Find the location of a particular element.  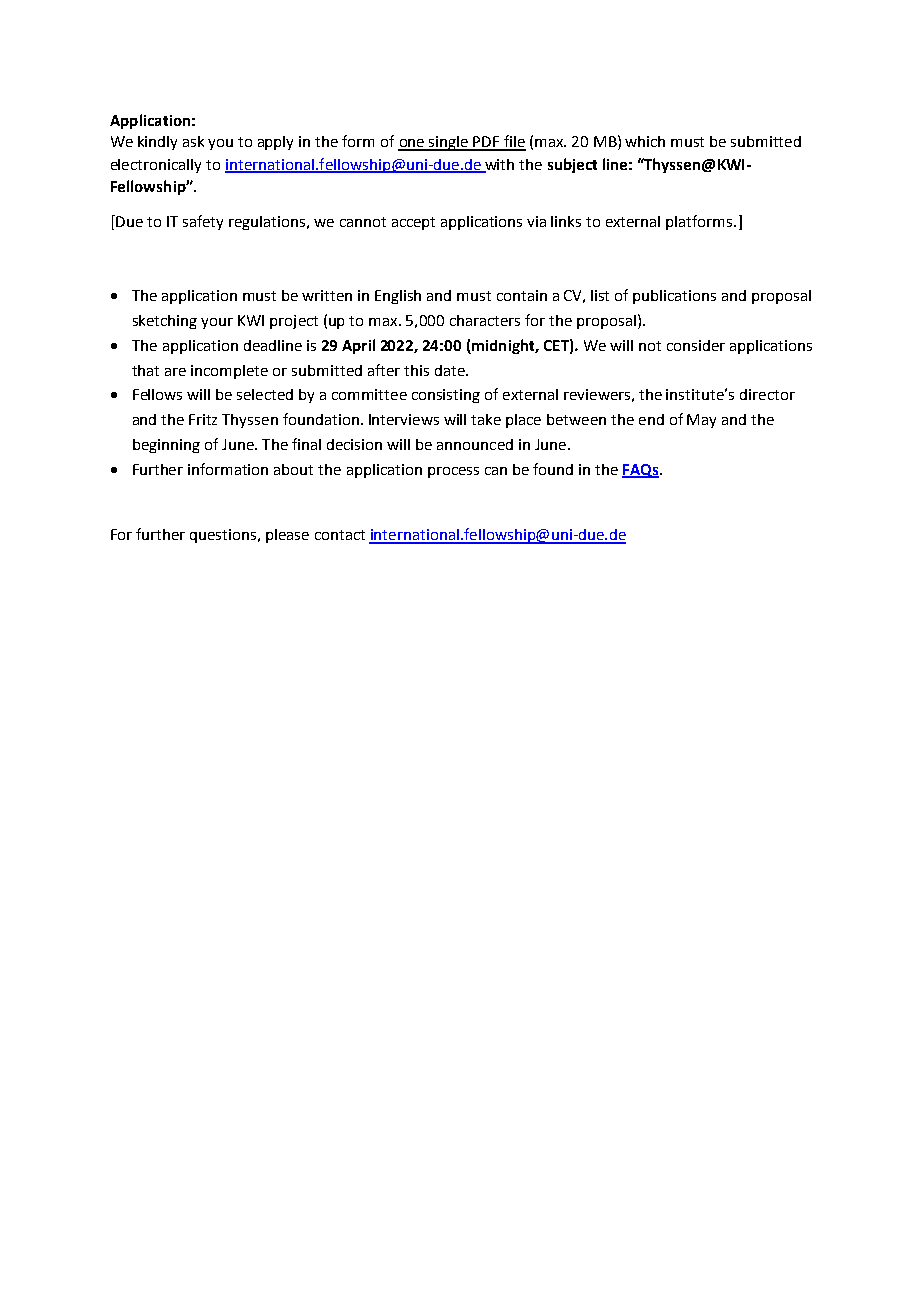

single is located at coordinates (449, 143).
